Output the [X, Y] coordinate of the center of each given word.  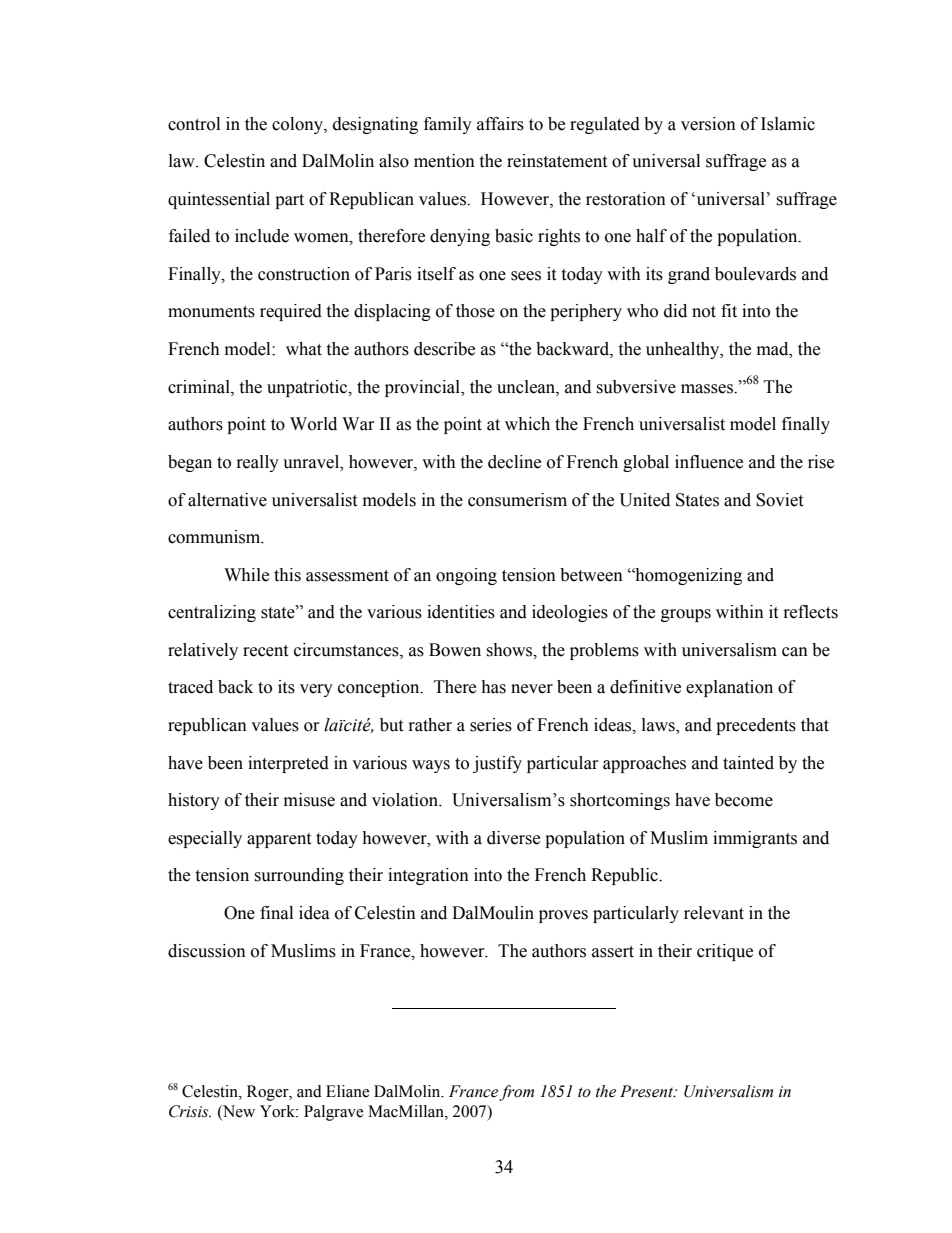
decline [514, 462]
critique [725, 952]
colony [298, 125]
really [258, 463]
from [516, 1093]
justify [497, 764]
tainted [748, 763]
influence [709, 462]
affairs [500, 124]
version [708, 124]
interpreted [288, 764]
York [278, 1111]
